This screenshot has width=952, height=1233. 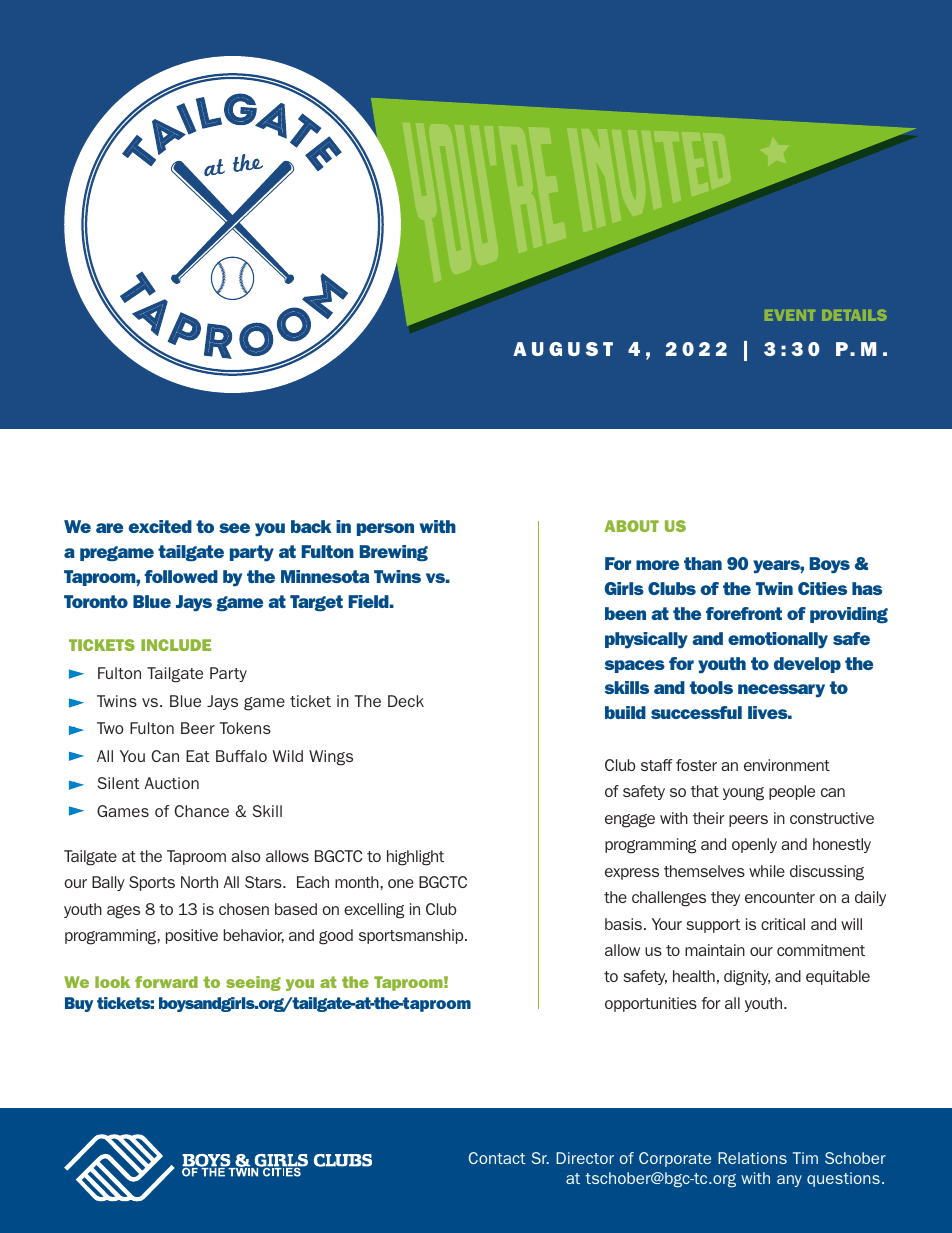 What do you see at coordinates (394, 553) in the screenshot?
I see `Brewing` at bounding box center [394, 553].
